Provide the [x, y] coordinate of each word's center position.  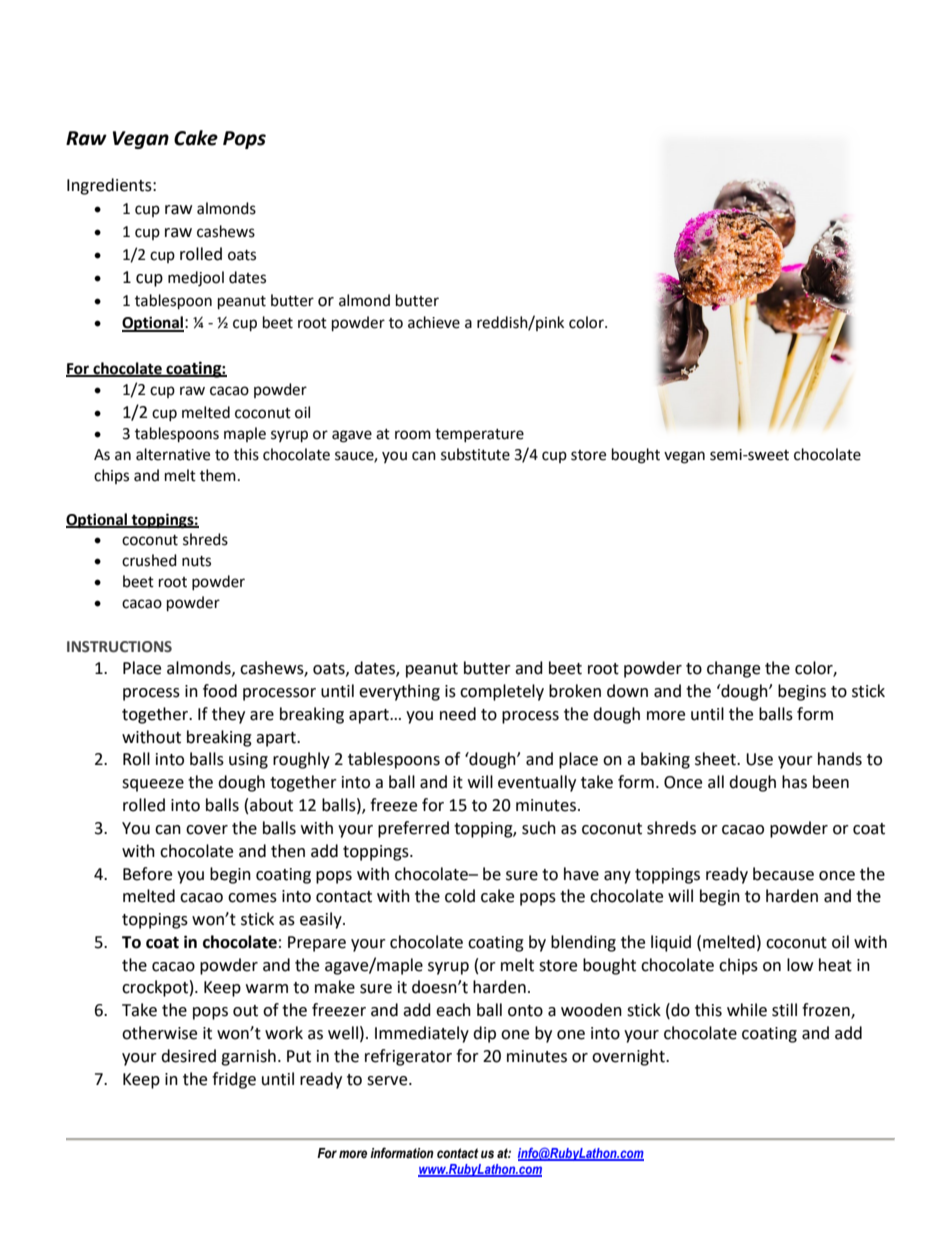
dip [484, 1034]
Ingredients [110, 186]
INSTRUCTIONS [119, 647]
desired [188, 1056]
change [733, 669]
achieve [434, 322]
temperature [479, 435]
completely [502, 692]
